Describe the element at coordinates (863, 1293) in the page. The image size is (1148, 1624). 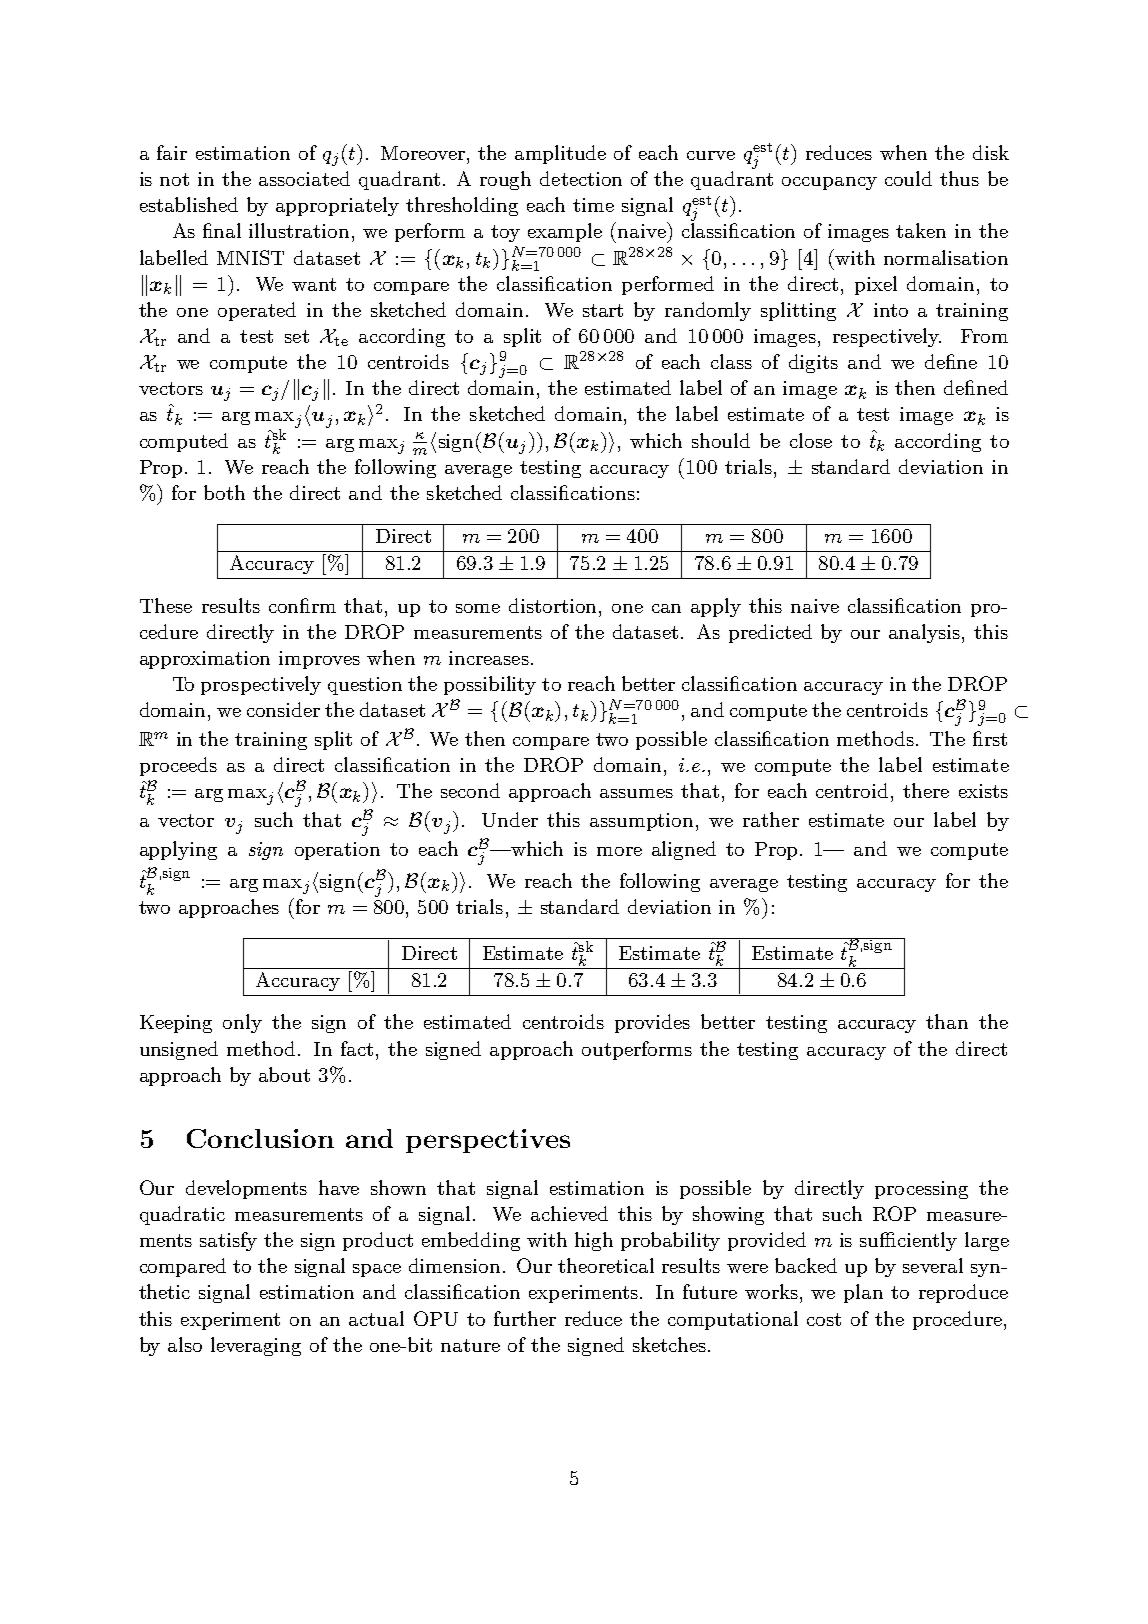
I see `plan` at that location.
